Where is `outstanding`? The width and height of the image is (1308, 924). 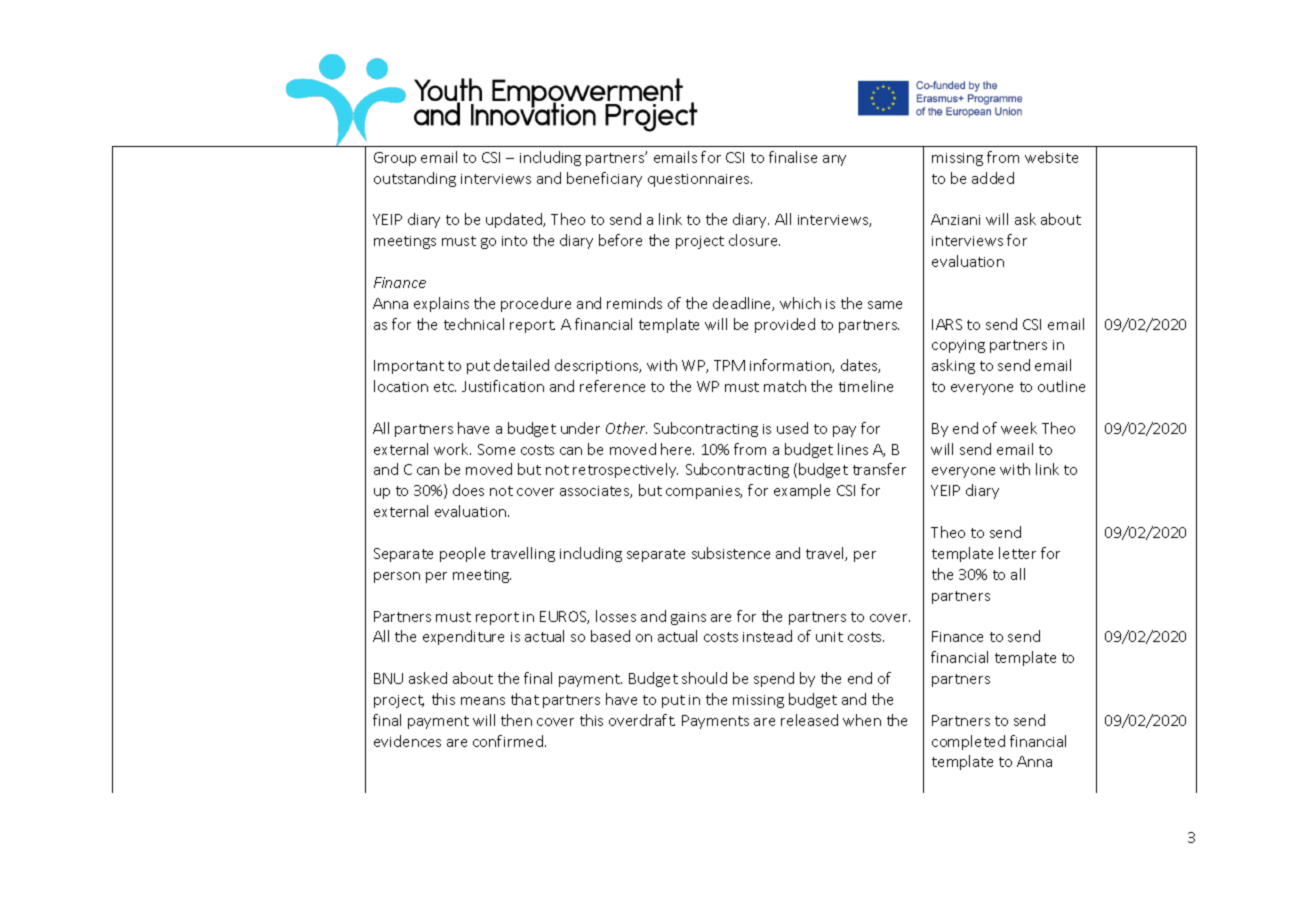 outstanding is located at coordinates (415, 179).
